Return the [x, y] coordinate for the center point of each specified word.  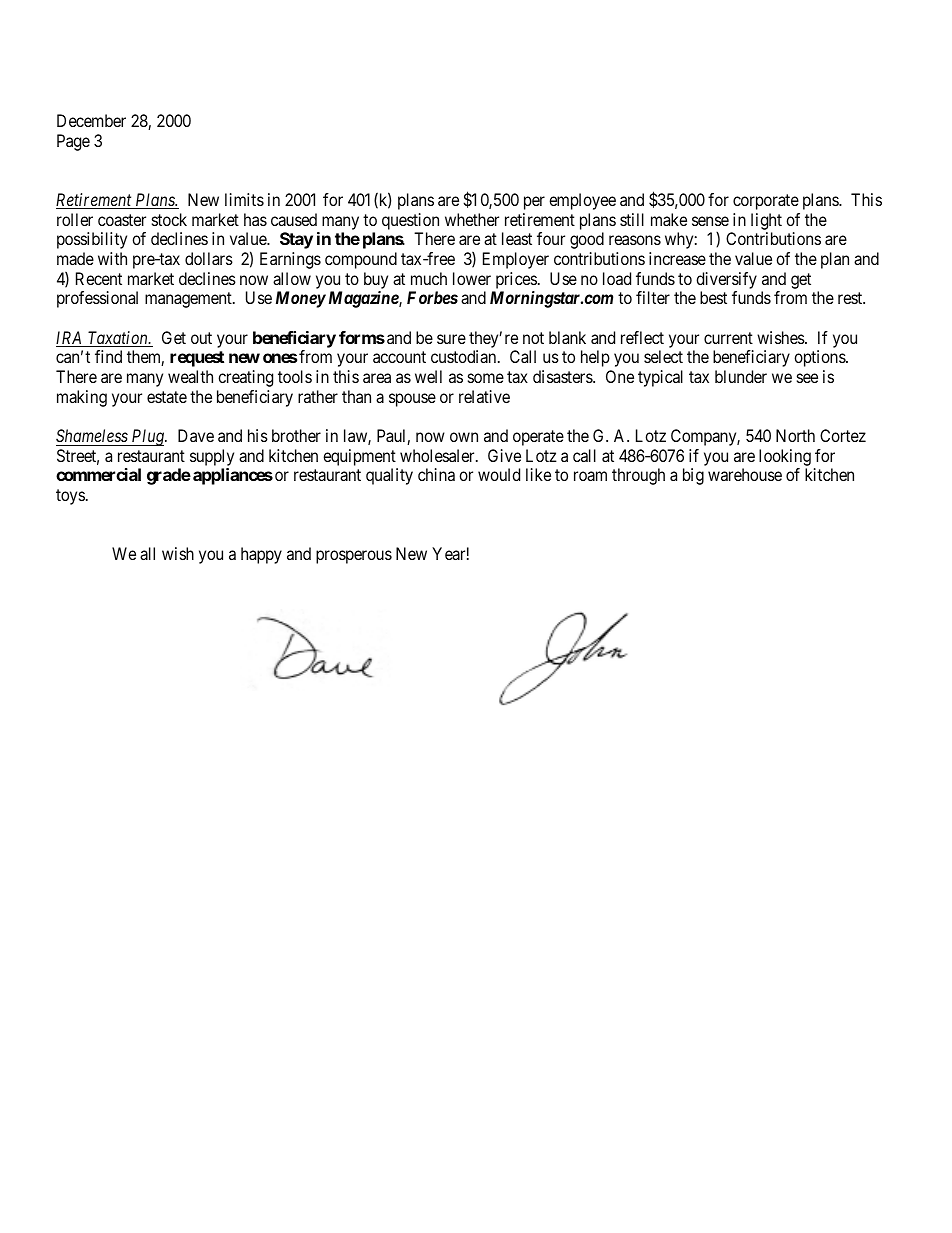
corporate [766, 202]
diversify [726, 280]
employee [582, 201]
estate [167, 397]
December [91, 120]
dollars [209, 258]
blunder [741, 376]
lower [472, 278]
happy [261, 555]
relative [484, 396]
